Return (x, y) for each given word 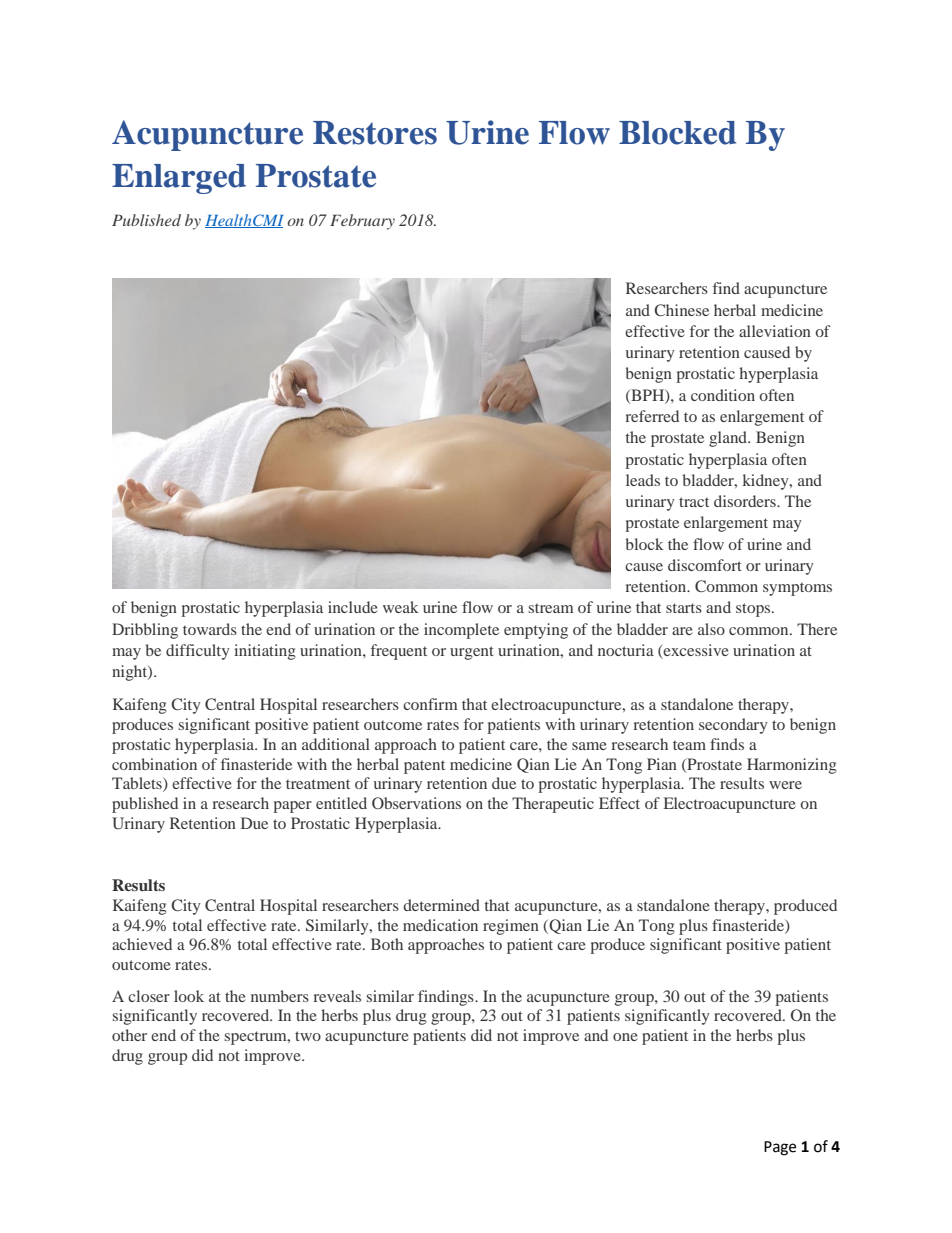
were (785, 785)
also (711, 629)
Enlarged (179, 179)
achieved (142, 944)
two (308, 1036)
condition (723, 395)
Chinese (681, 310)
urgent (472, 653)
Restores (375, 133)
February (362, 222)
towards (210, 629)
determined (441, 905)
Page (780, 1148)
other (129, 1035)
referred (652, 416)
